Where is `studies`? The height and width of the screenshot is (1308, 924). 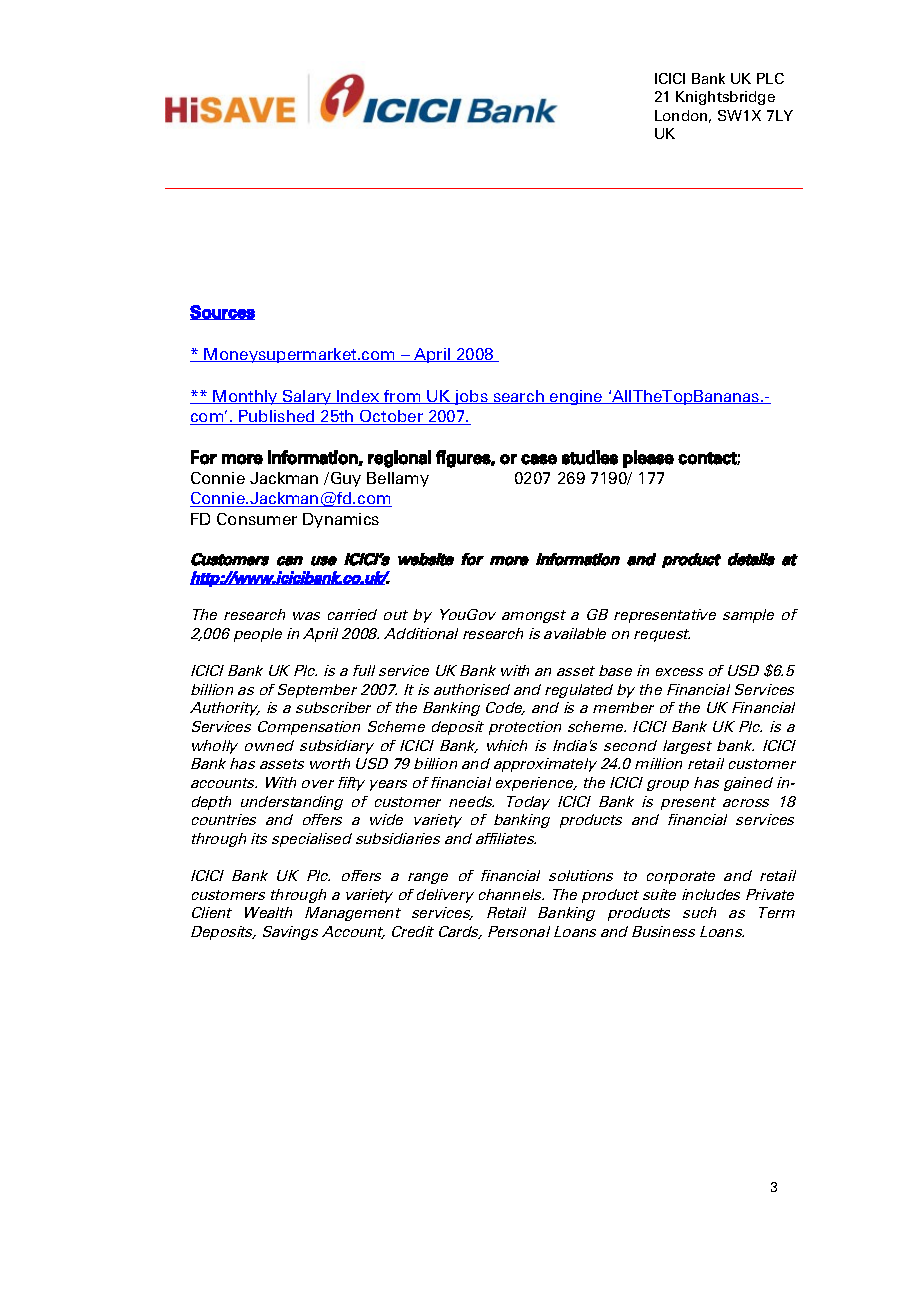
studies is located at coordinates (590, 457).
